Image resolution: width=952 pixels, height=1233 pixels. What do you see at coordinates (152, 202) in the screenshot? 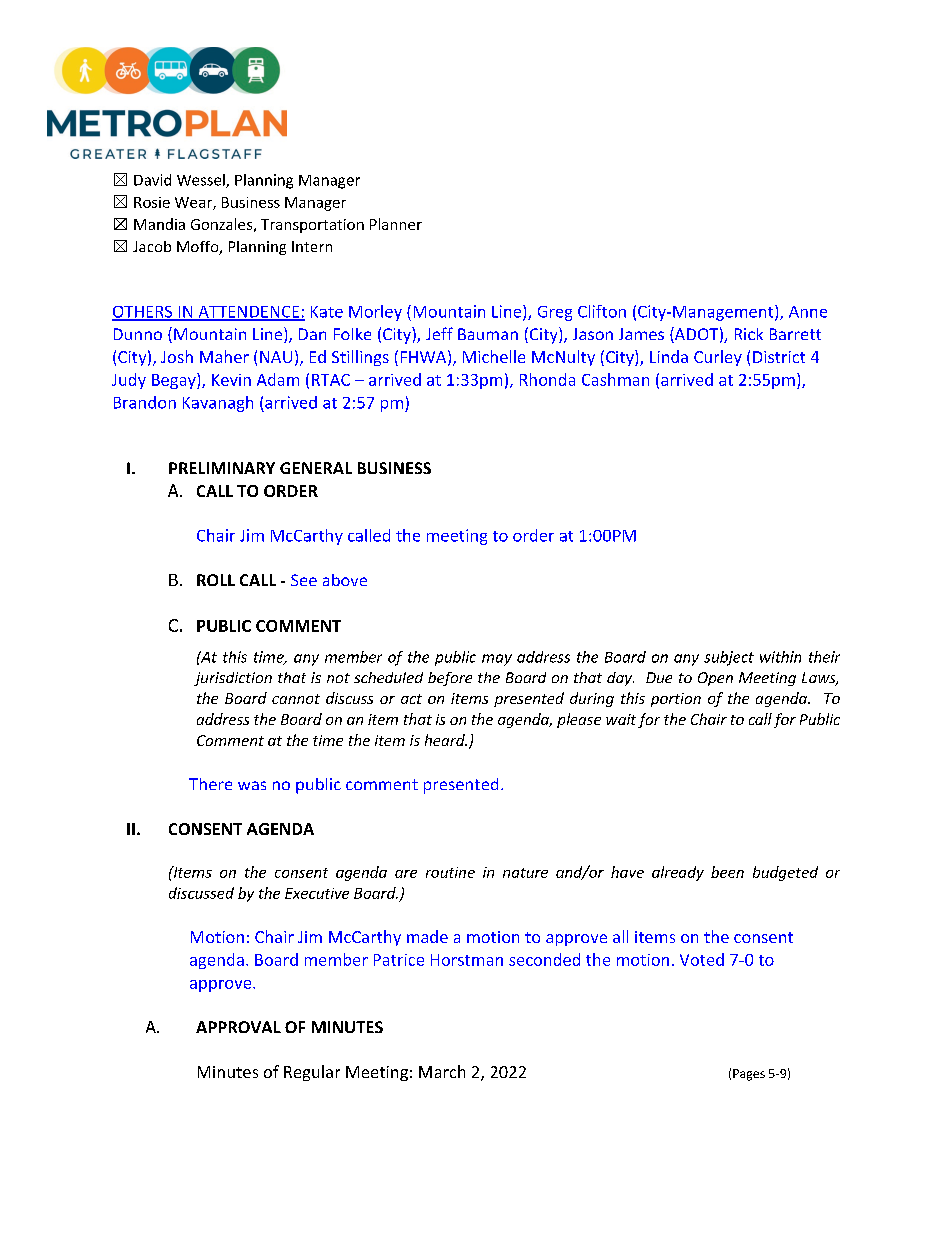
I see `Rosie` at bounding box center [152, 202].
